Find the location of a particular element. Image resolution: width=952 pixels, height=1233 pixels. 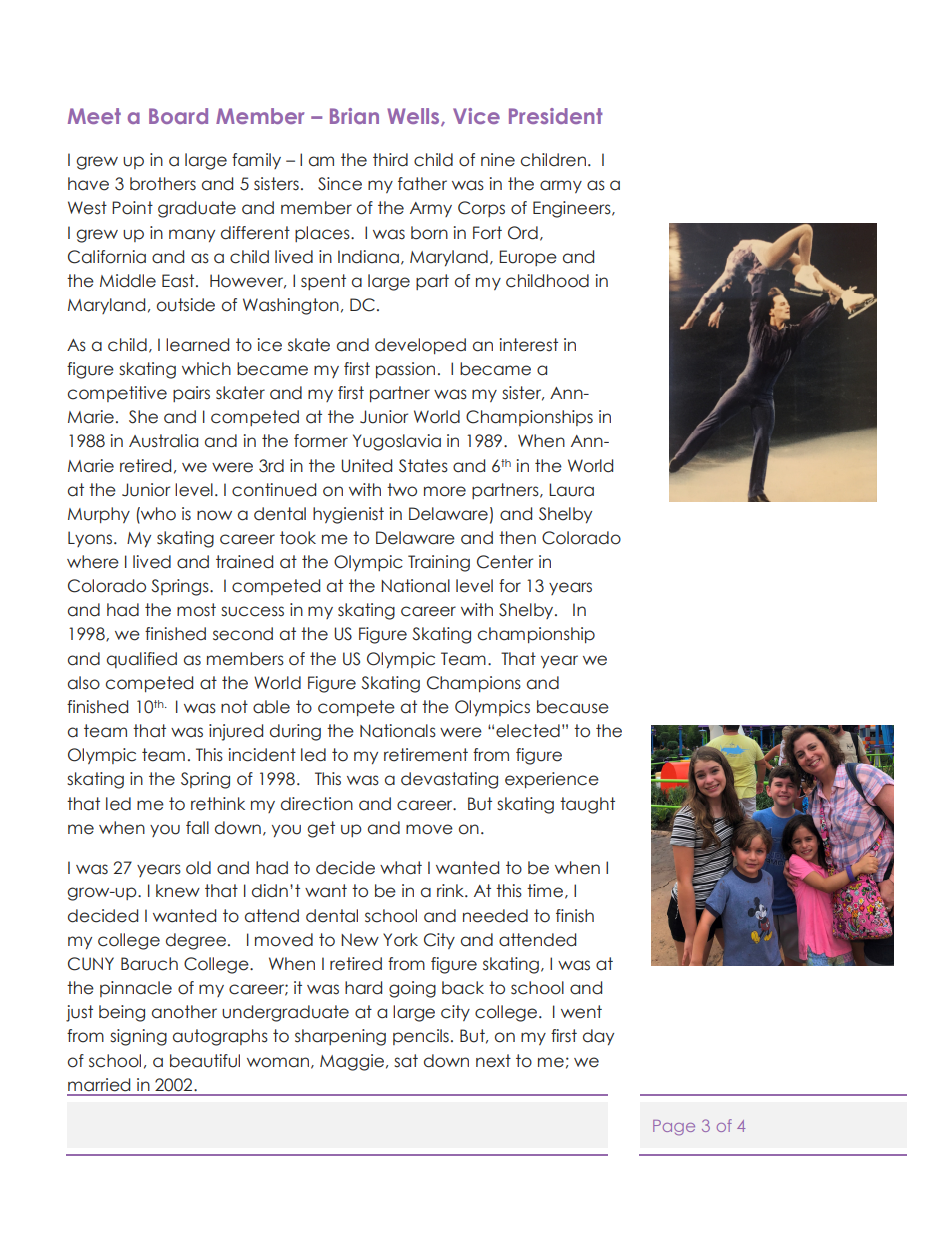

what is located at coordinates (401, 868).
